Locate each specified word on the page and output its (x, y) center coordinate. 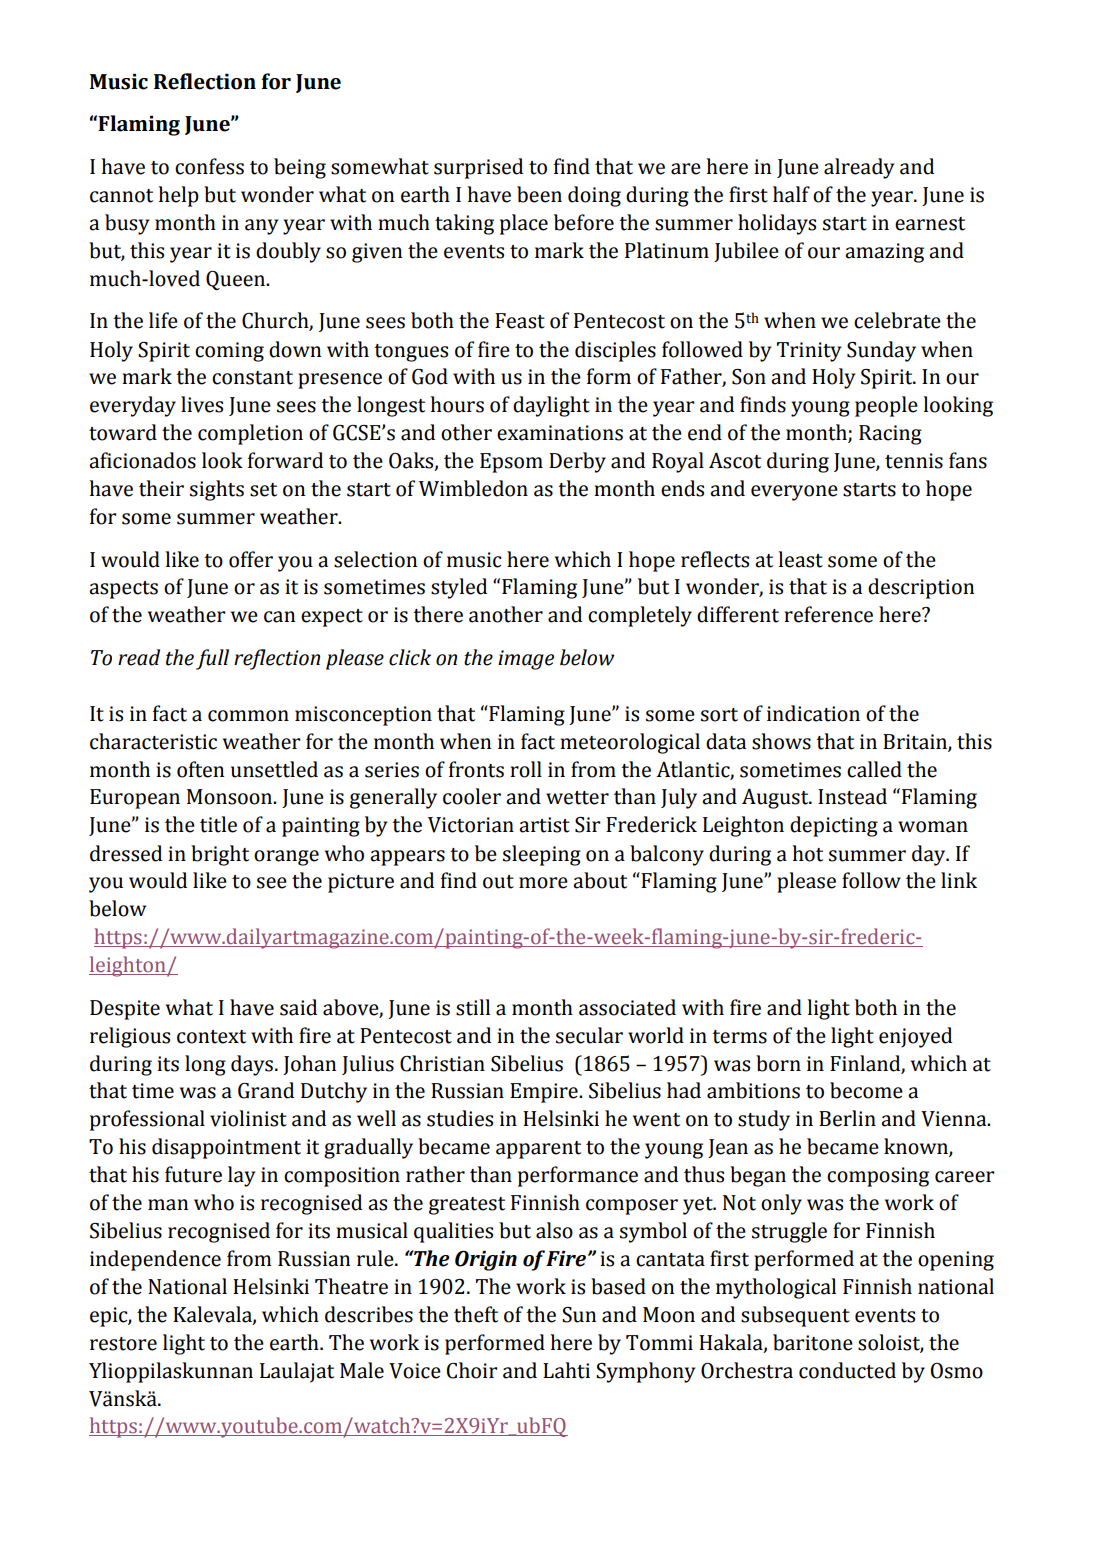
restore (123, 1344)
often (200, 769)
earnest (930, 224)
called (874, 769)
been (539, 194)
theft (476, 1314)
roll (526, 769)
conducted (847, 1370)
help (178, 196)
